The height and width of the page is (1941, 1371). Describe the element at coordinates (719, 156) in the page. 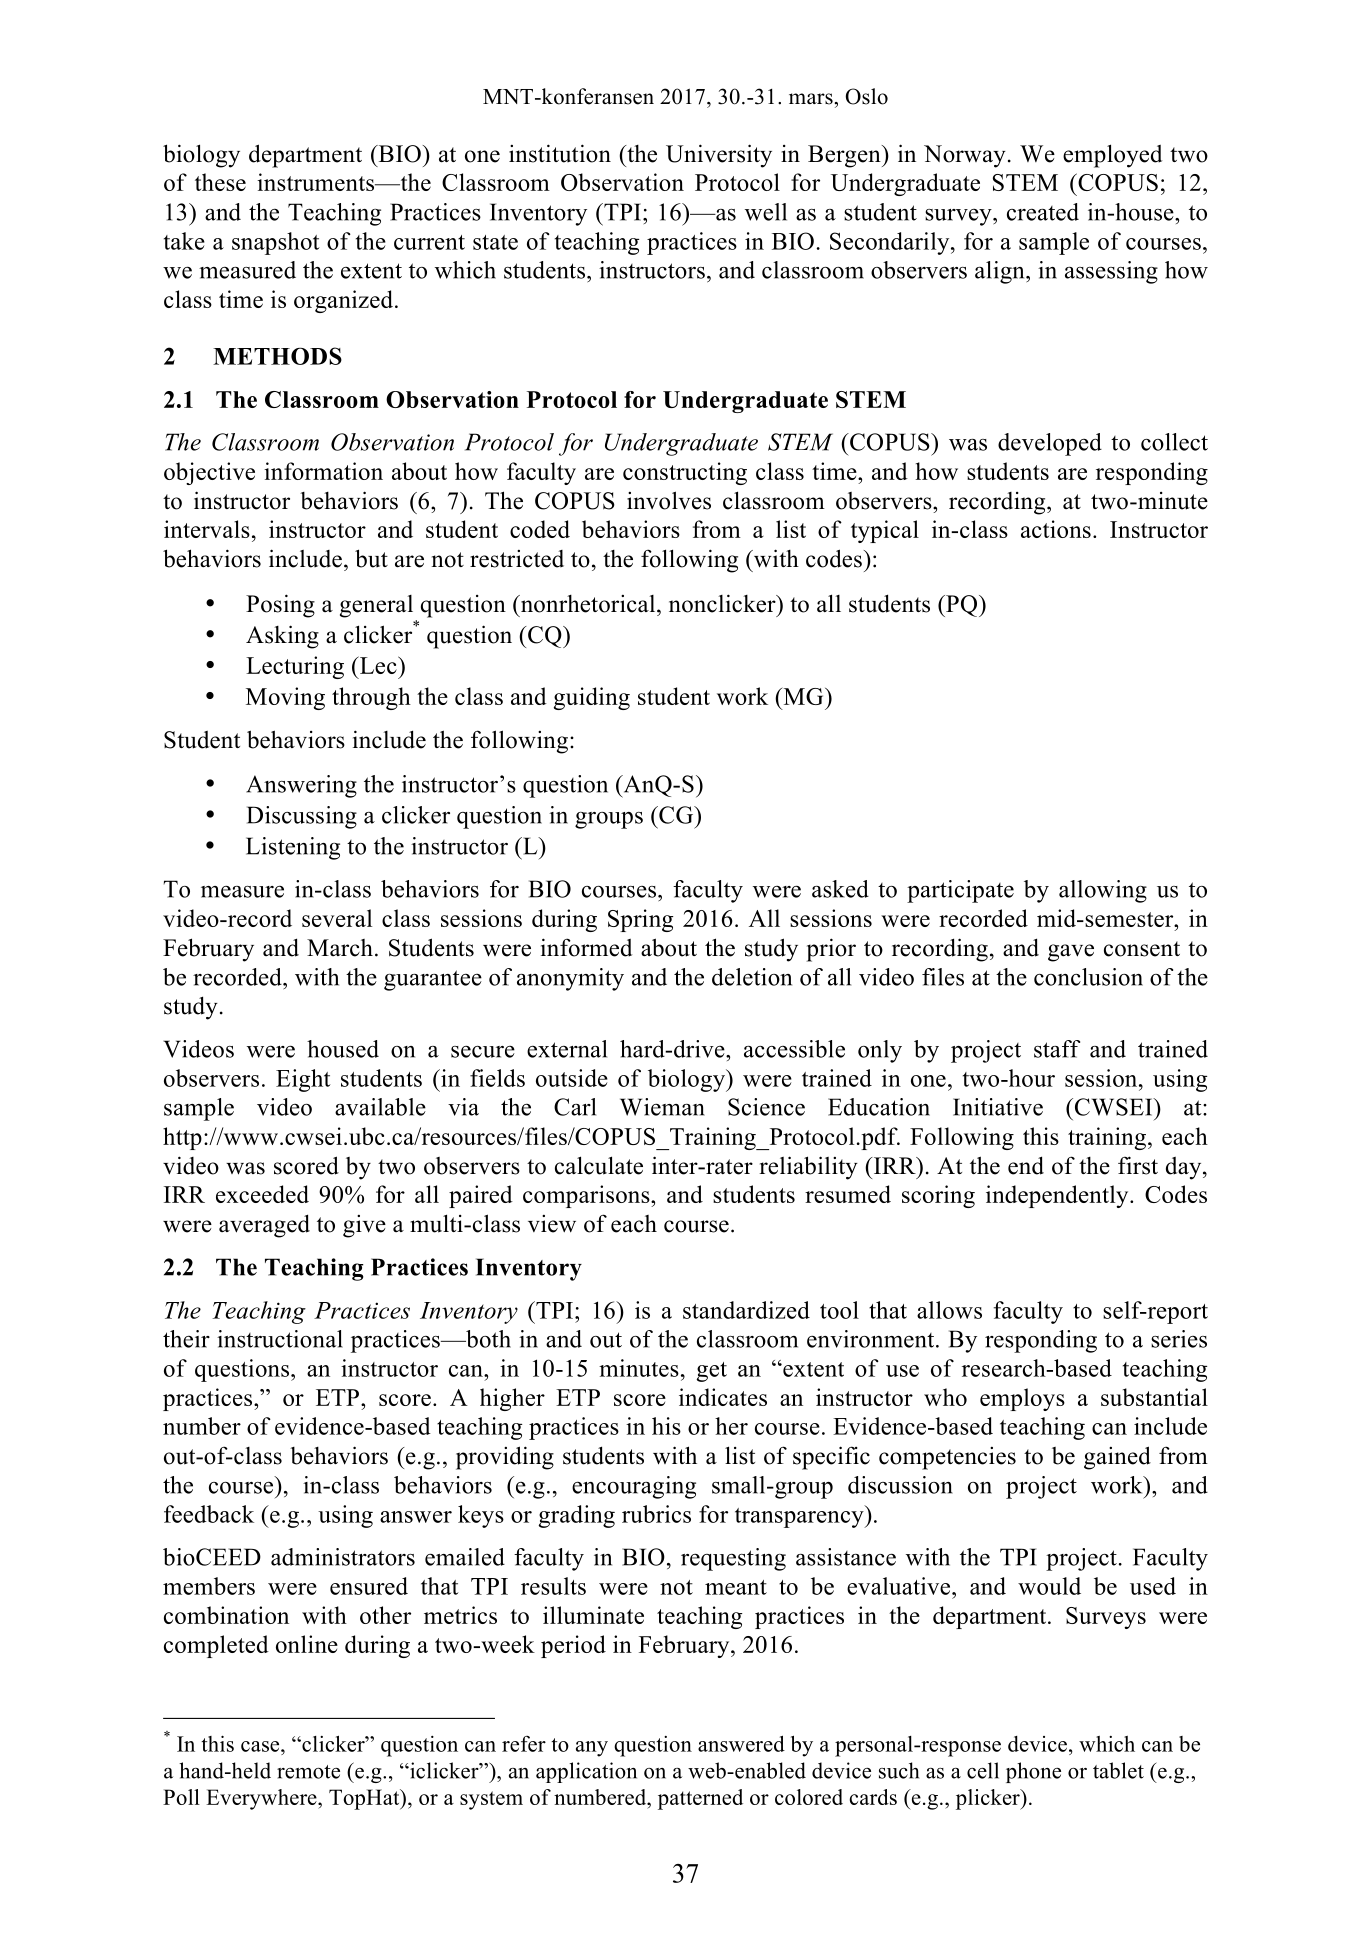

I see `University` at that location.
